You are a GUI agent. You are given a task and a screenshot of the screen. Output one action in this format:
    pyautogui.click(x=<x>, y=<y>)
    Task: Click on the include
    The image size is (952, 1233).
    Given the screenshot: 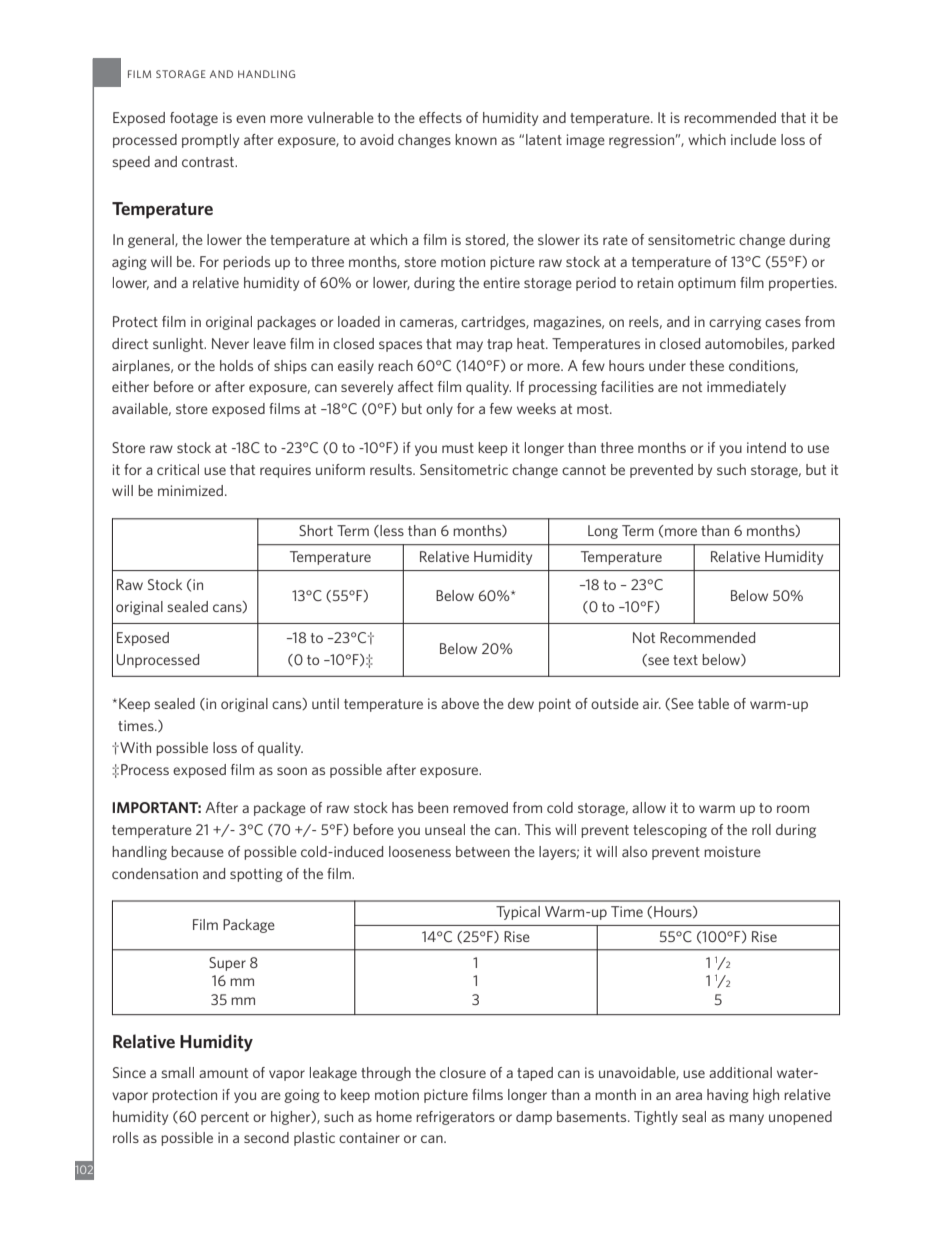 What is the action you would take?
    pyautogui.click(x=753, y=139)
